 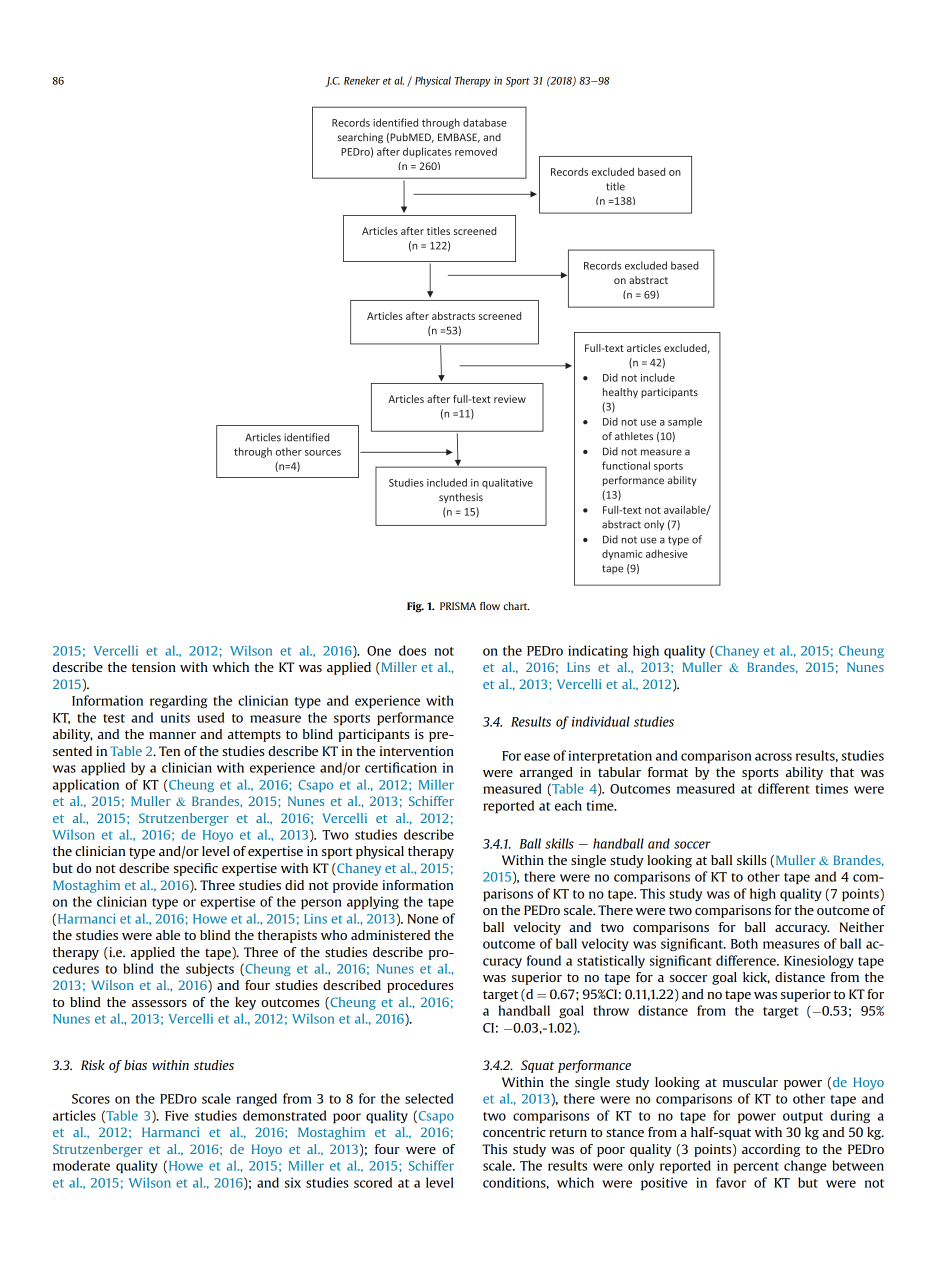 I want to click on assessors, so click(x=159, y=1003).
